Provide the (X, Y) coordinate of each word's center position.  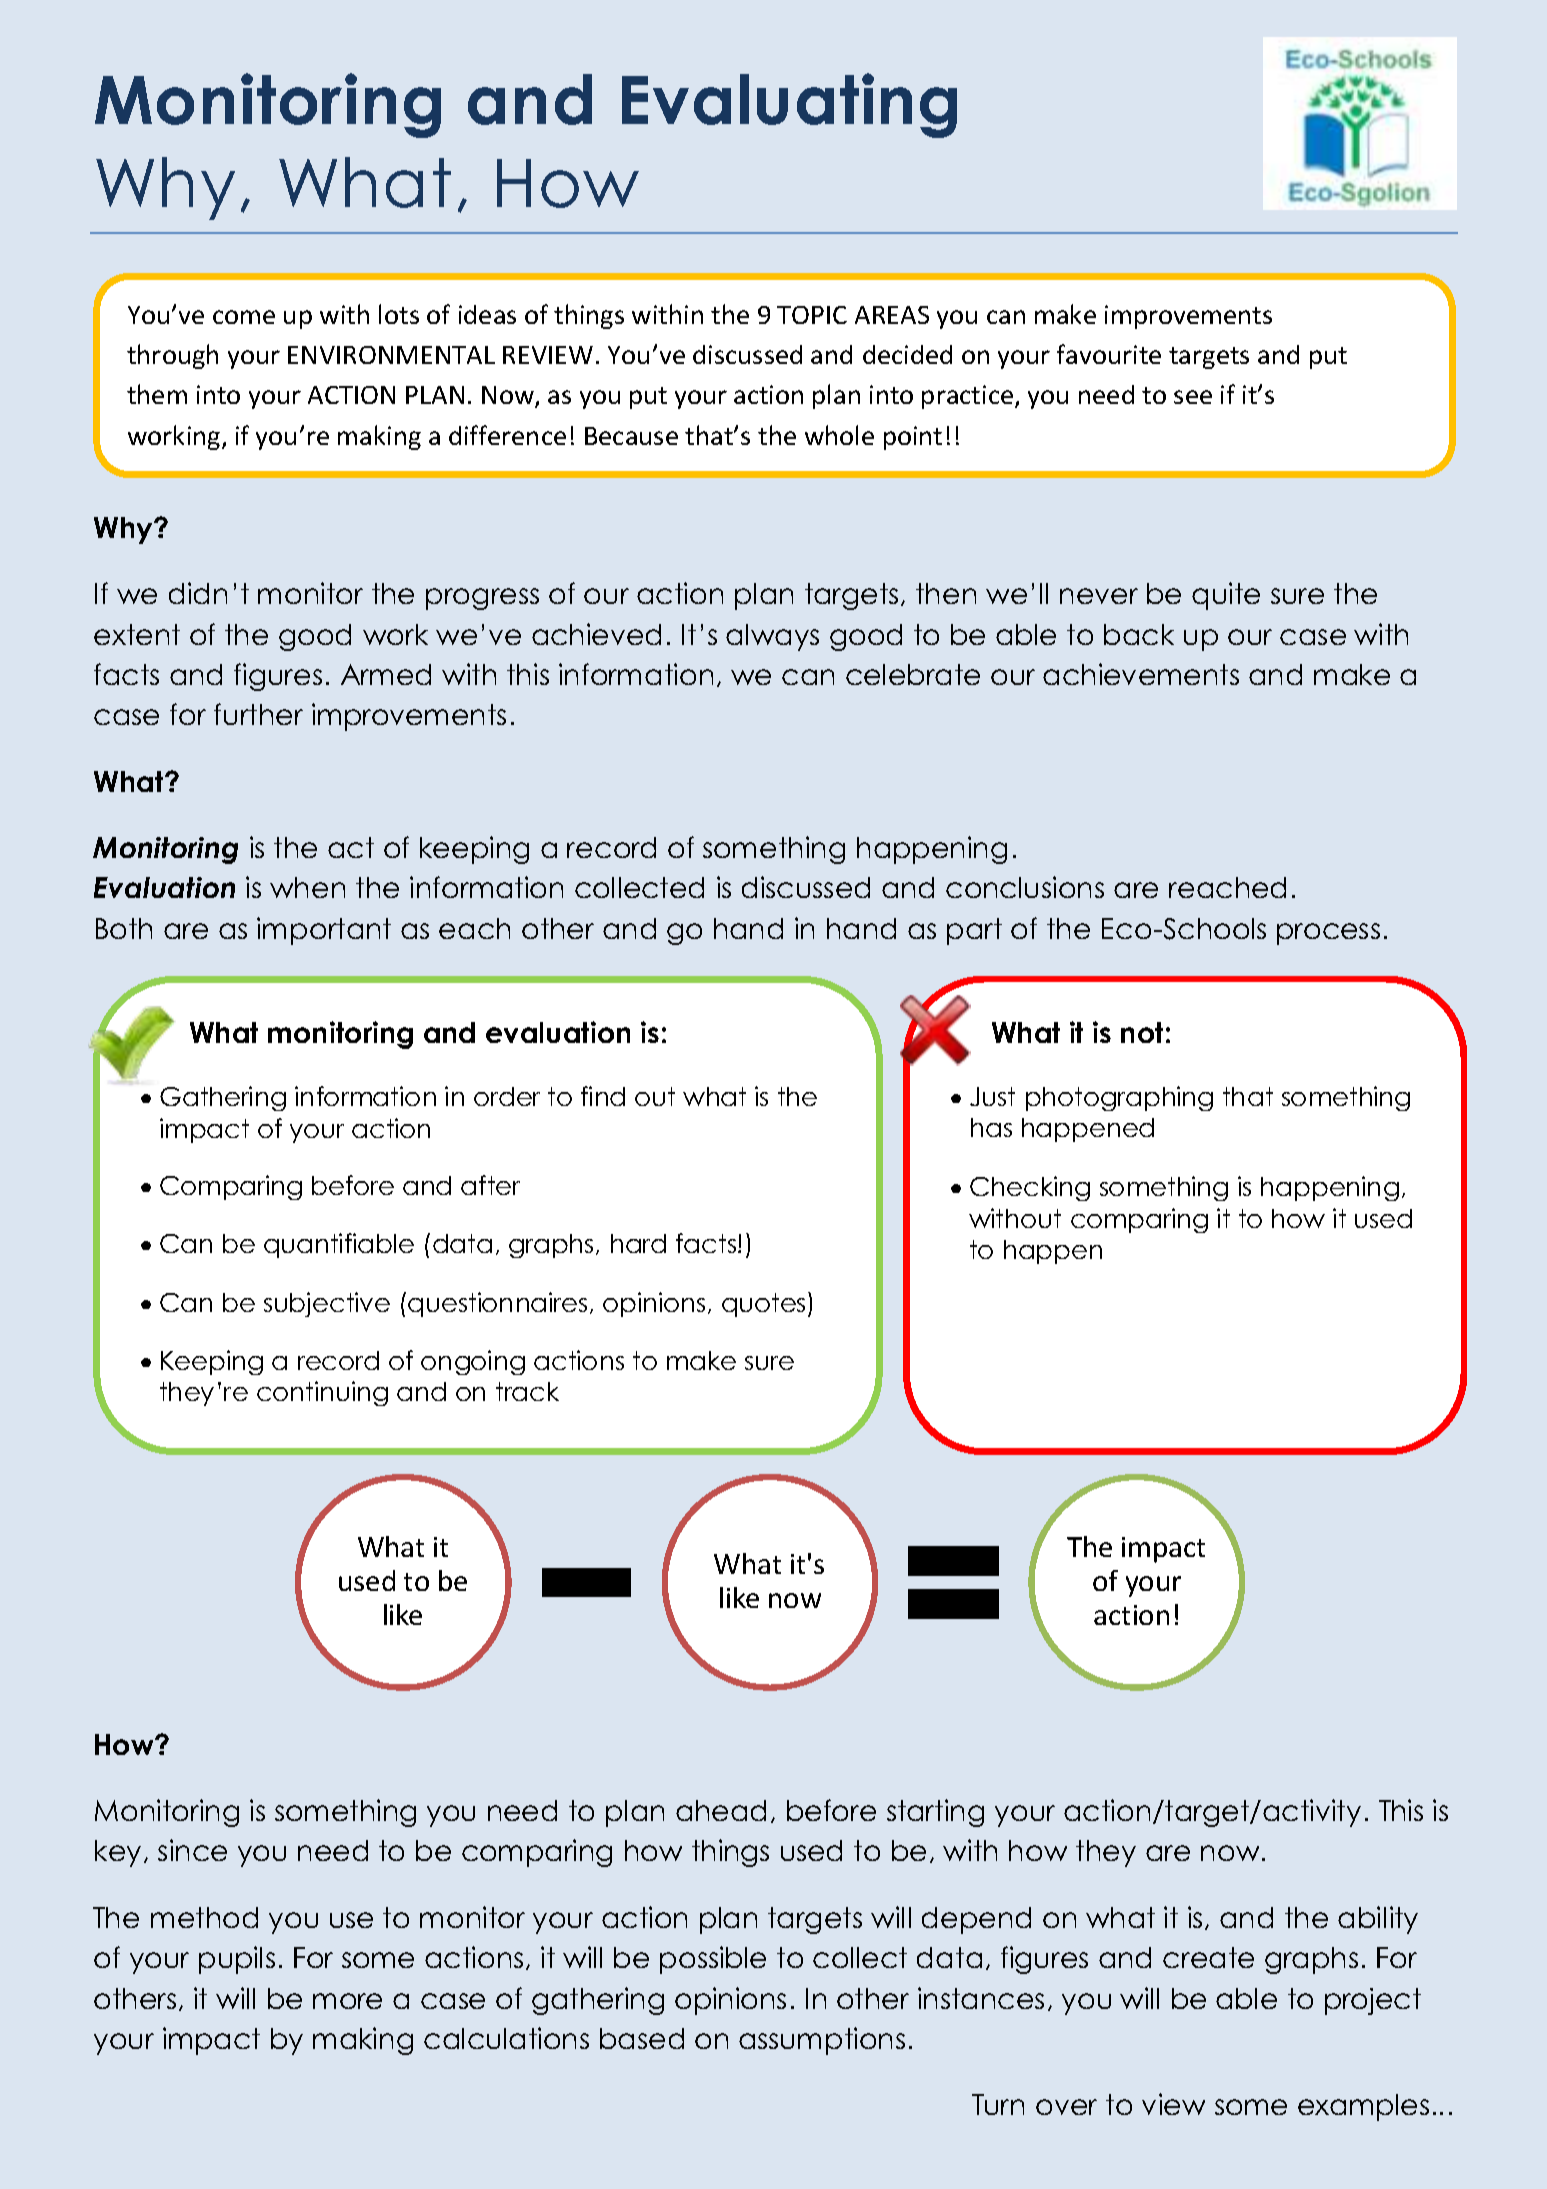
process (1328, 934)
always (772, 637)
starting (935, 1813)
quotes (763, 1305)
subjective (327, 1304)
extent (137, 634)
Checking (1030, 1188)
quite (1226, 596)
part (974, 931)
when (307, 887)
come (244, 317)
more (347, 2001)
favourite (1109, 354)
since (192, 1850)
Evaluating (789, 105)
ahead (721, 1810)
